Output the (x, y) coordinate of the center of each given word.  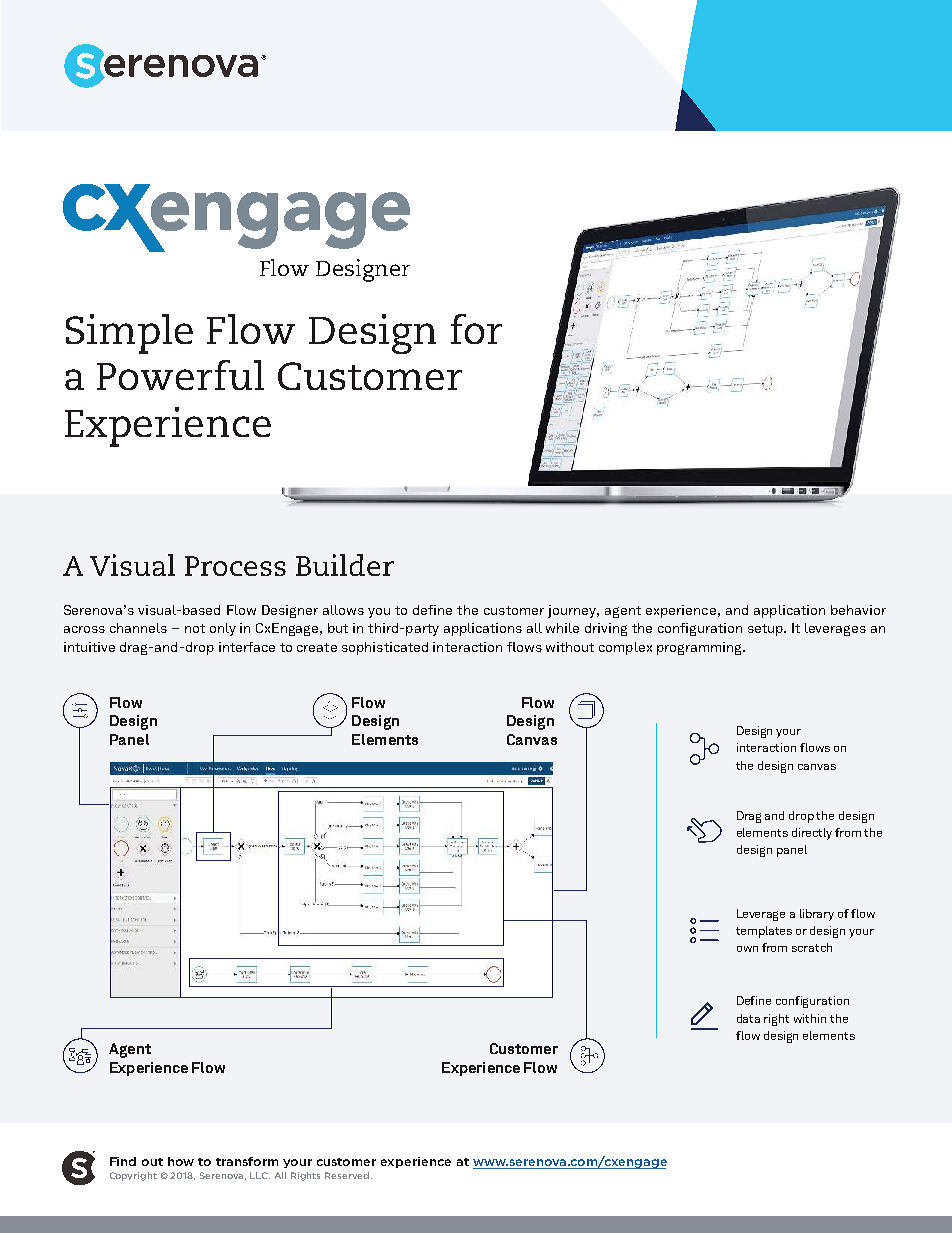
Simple (129, 334)
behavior (858, 610)
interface (247, 647)
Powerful (180, 375)
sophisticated (385, 648)
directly (812, 834)
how (181, 1161)
